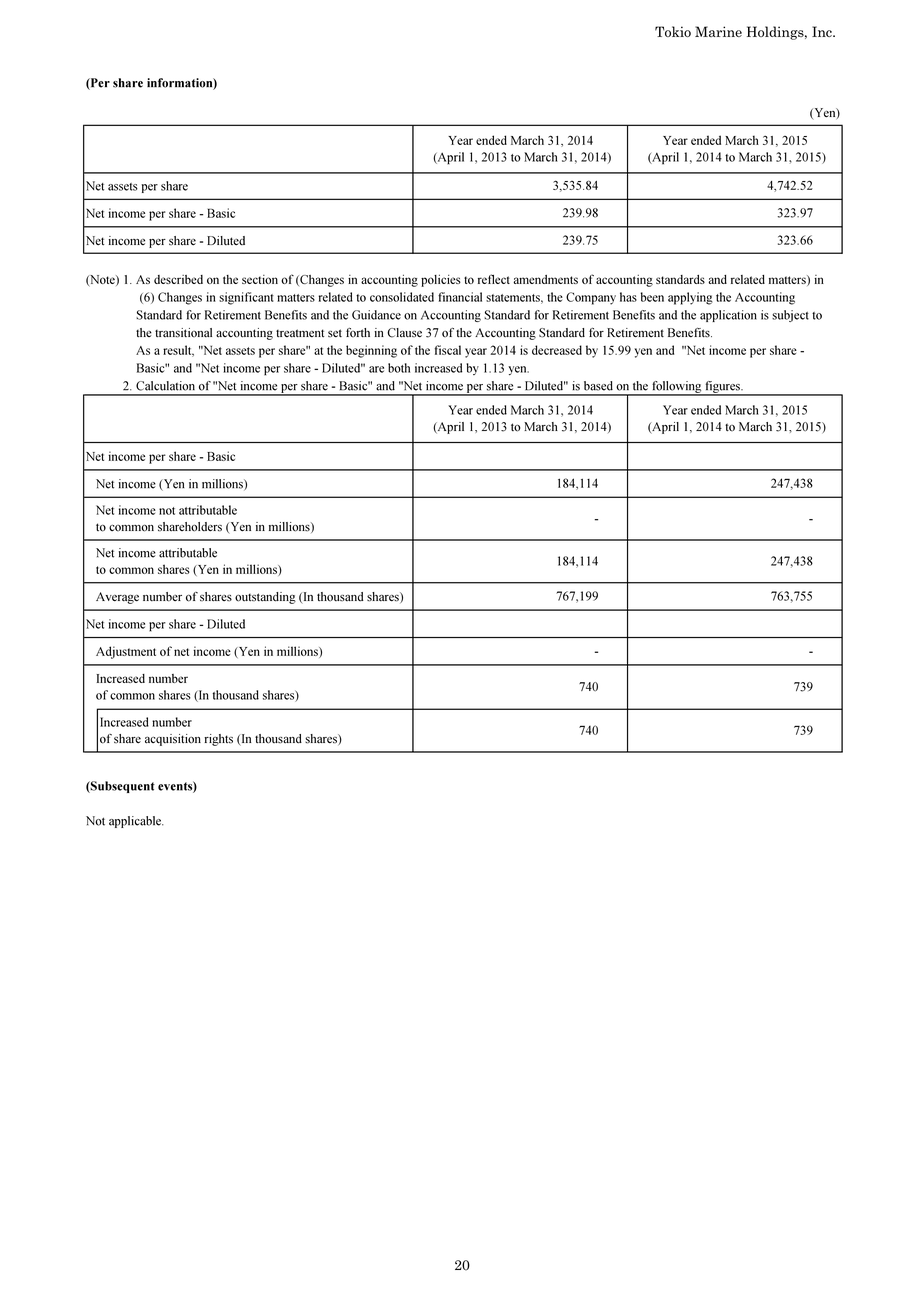 Image resolution: width=924 pixels, height=1308 pixels. Describe the element at coordinates (460, 297) in the screenshot. I see `financial` at that location.
